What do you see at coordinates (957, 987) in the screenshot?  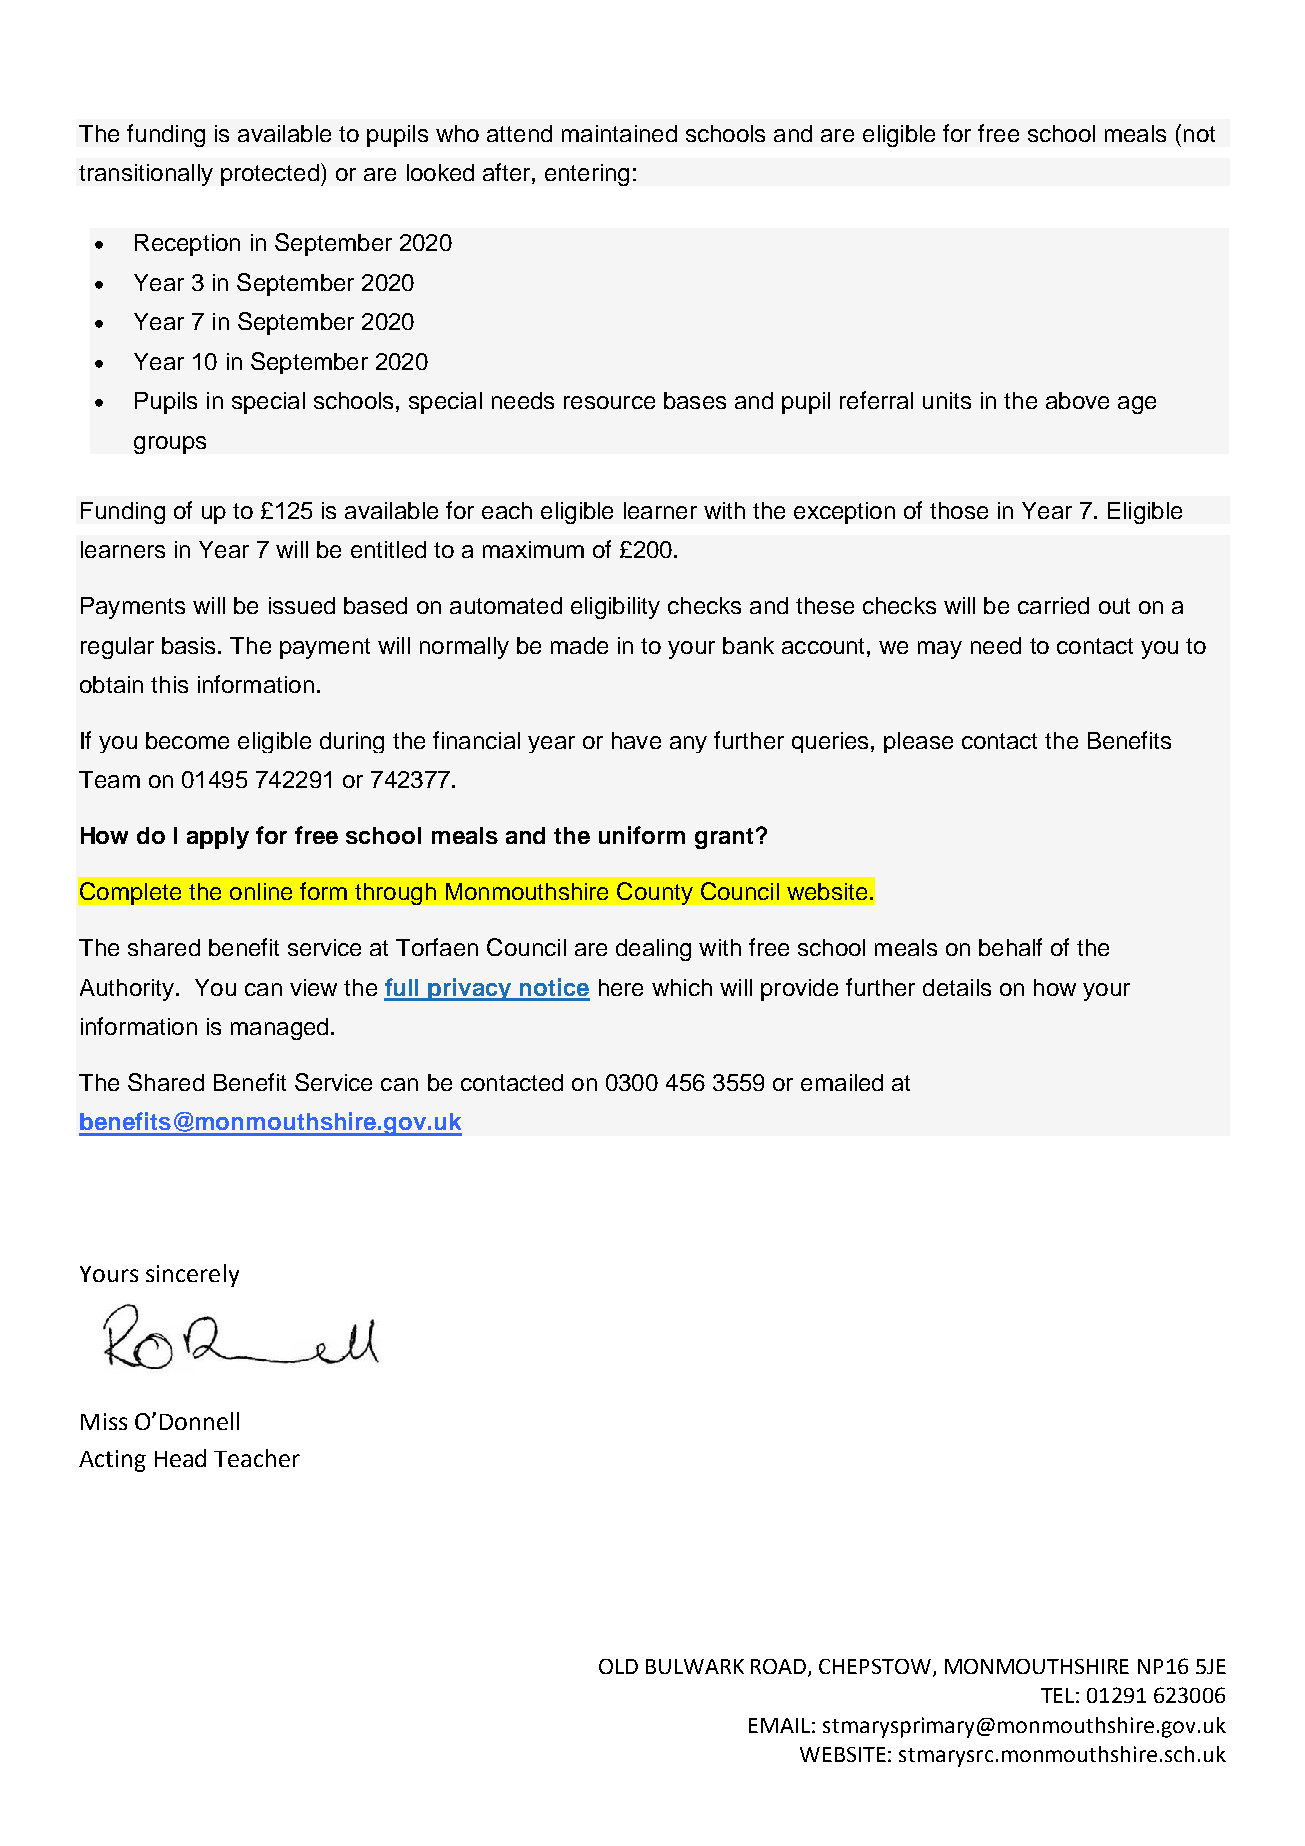 I see `details` at bounding box center [957, 987].
